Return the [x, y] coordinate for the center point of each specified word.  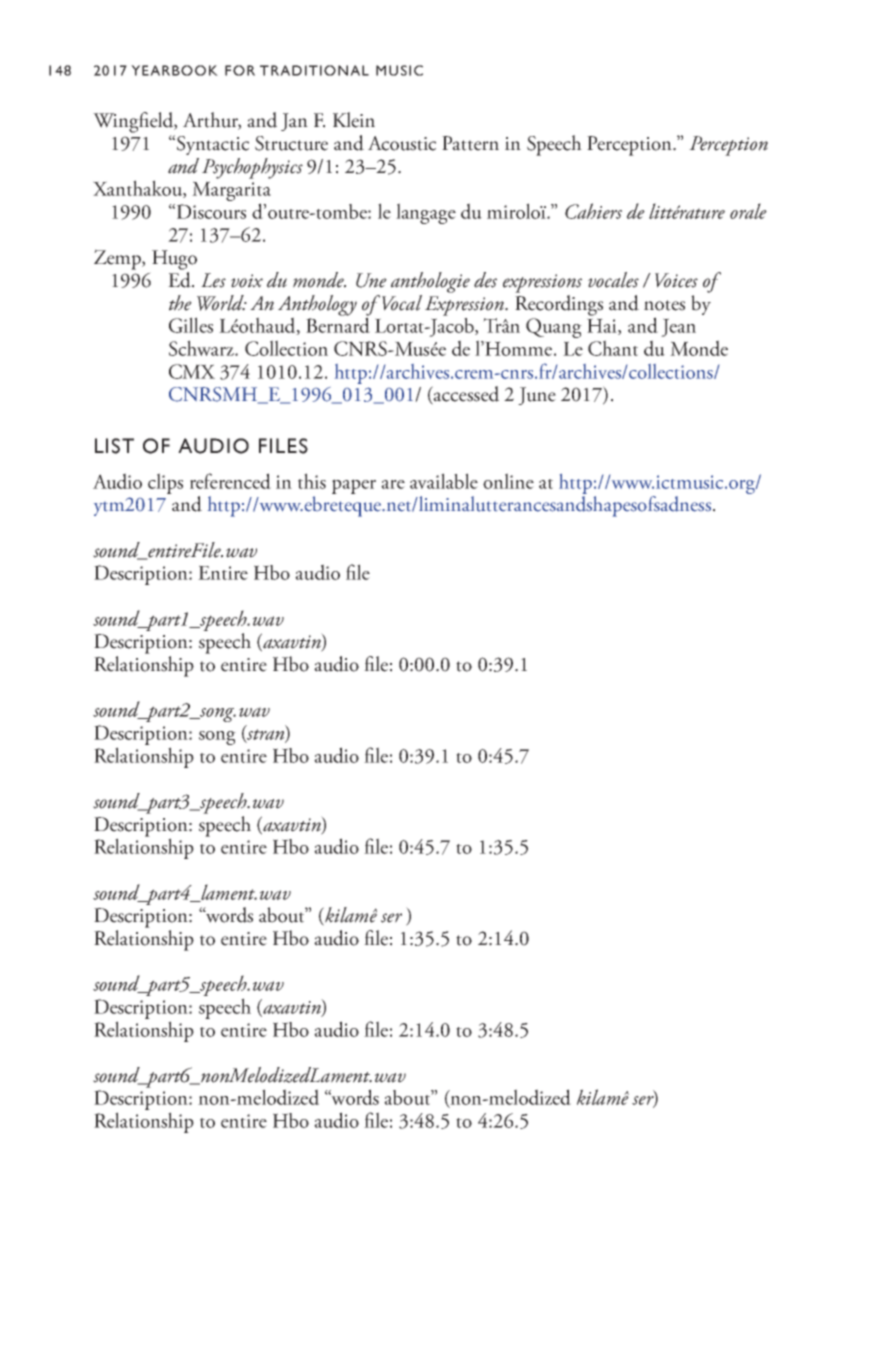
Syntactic [213, 145]
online [508, 481]
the [180, 303]
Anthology [317, 306]
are [393, 484]
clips [165, 483]
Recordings [559, 304]
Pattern [470, 143]
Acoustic [402, 143]
